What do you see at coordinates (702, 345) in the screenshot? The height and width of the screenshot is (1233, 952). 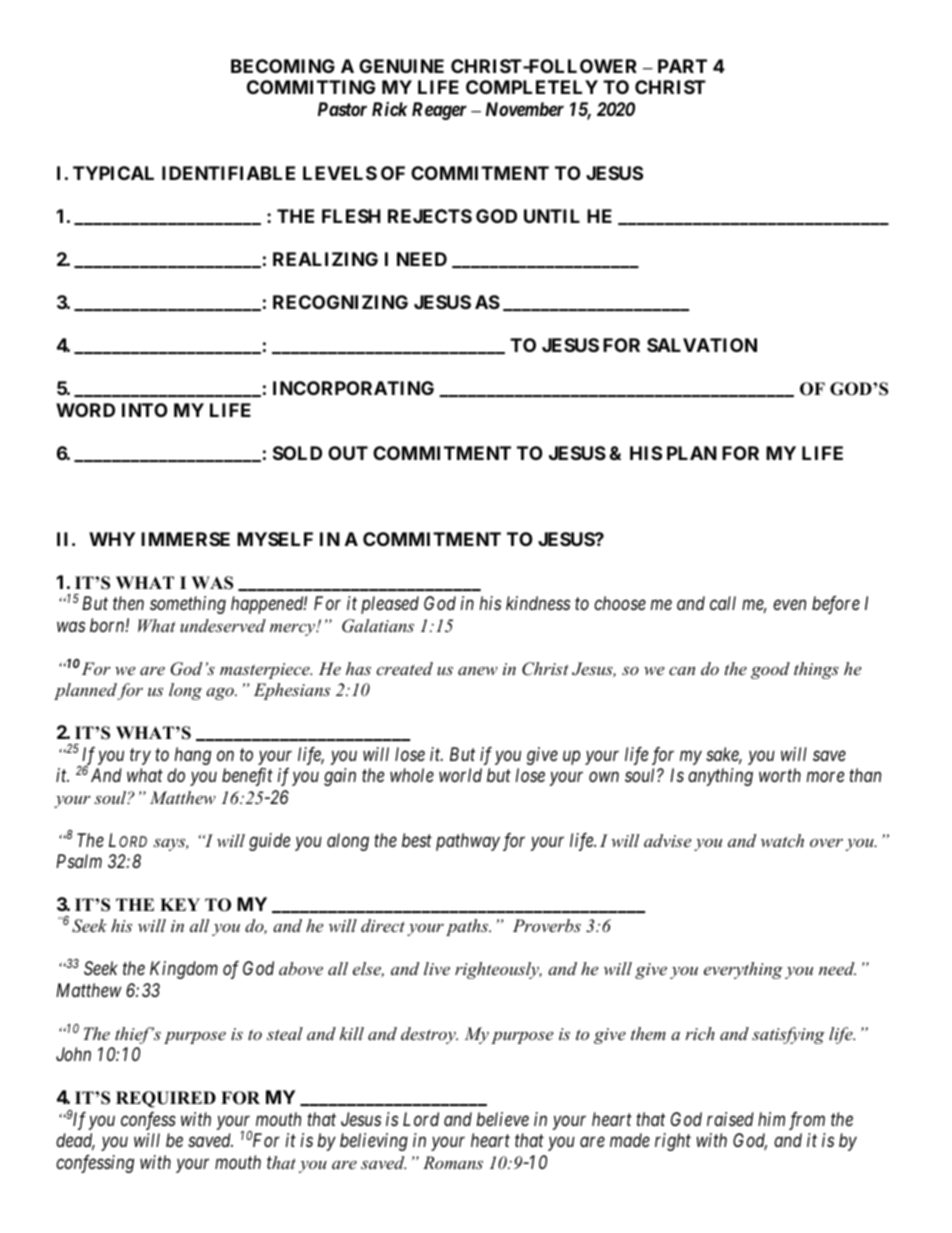 I see `SALVATION` at bounding box center [702, 345].
